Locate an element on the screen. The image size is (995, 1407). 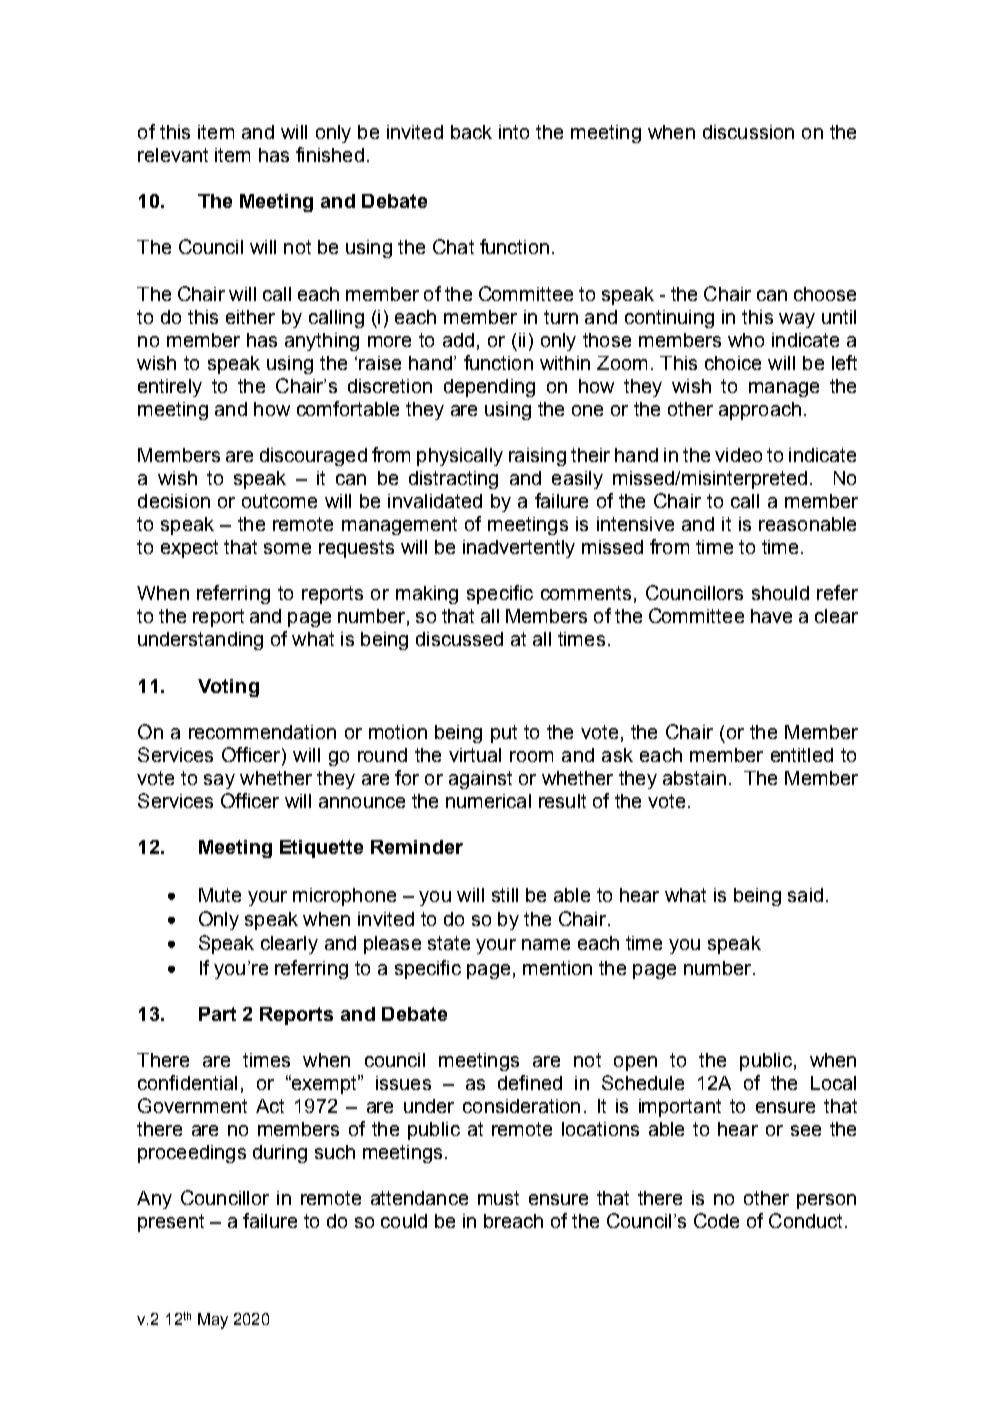
May is located at coordinates (213, 1321).
